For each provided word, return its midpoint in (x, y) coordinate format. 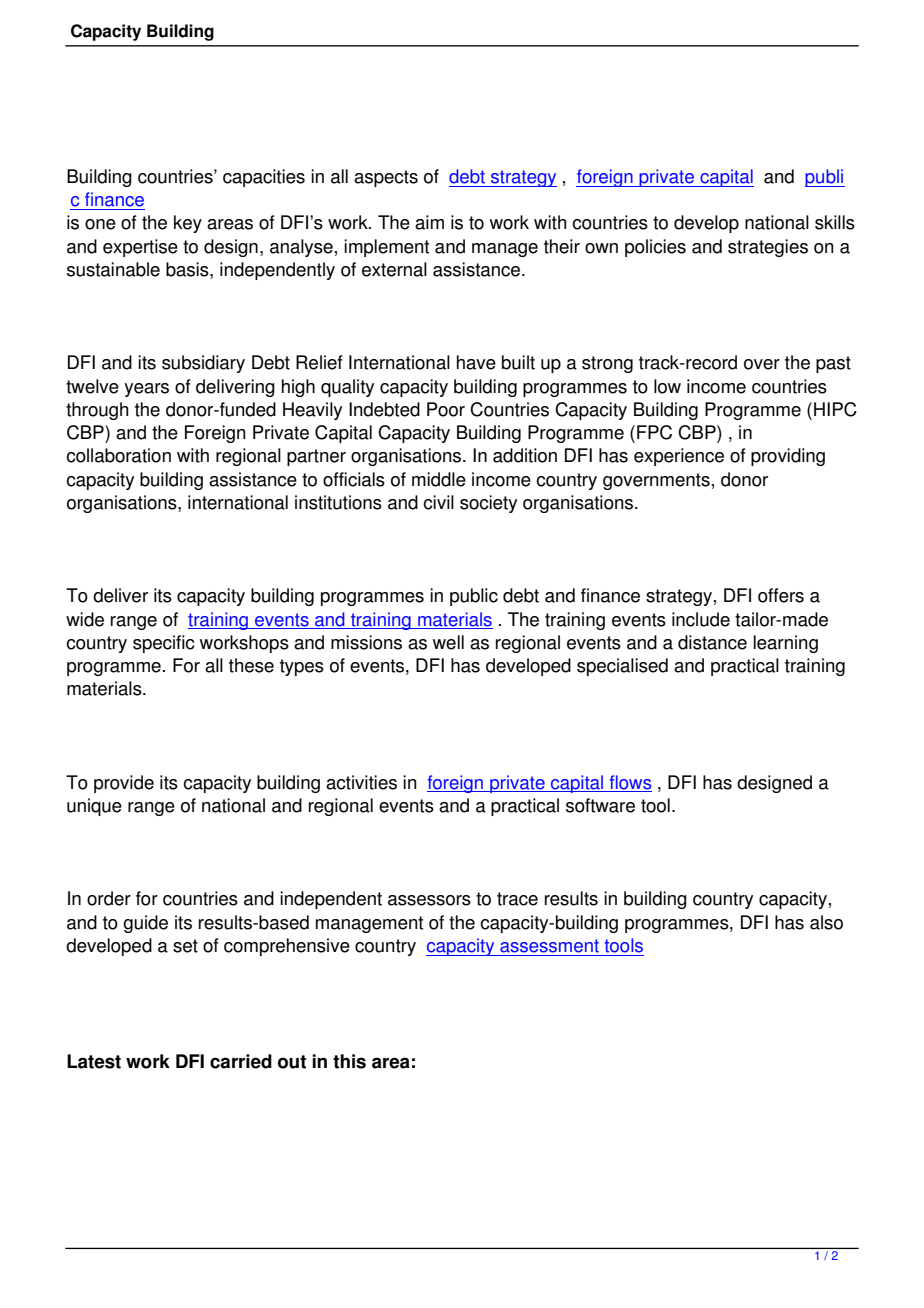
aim (429, 222)
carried (241, 1061)
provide (124, 784)
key (188, 224)
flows (629, 783)
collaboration (118, 455)
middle (439, 479)
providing (788, 457)
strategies (768, 248)
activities (361, 782)
